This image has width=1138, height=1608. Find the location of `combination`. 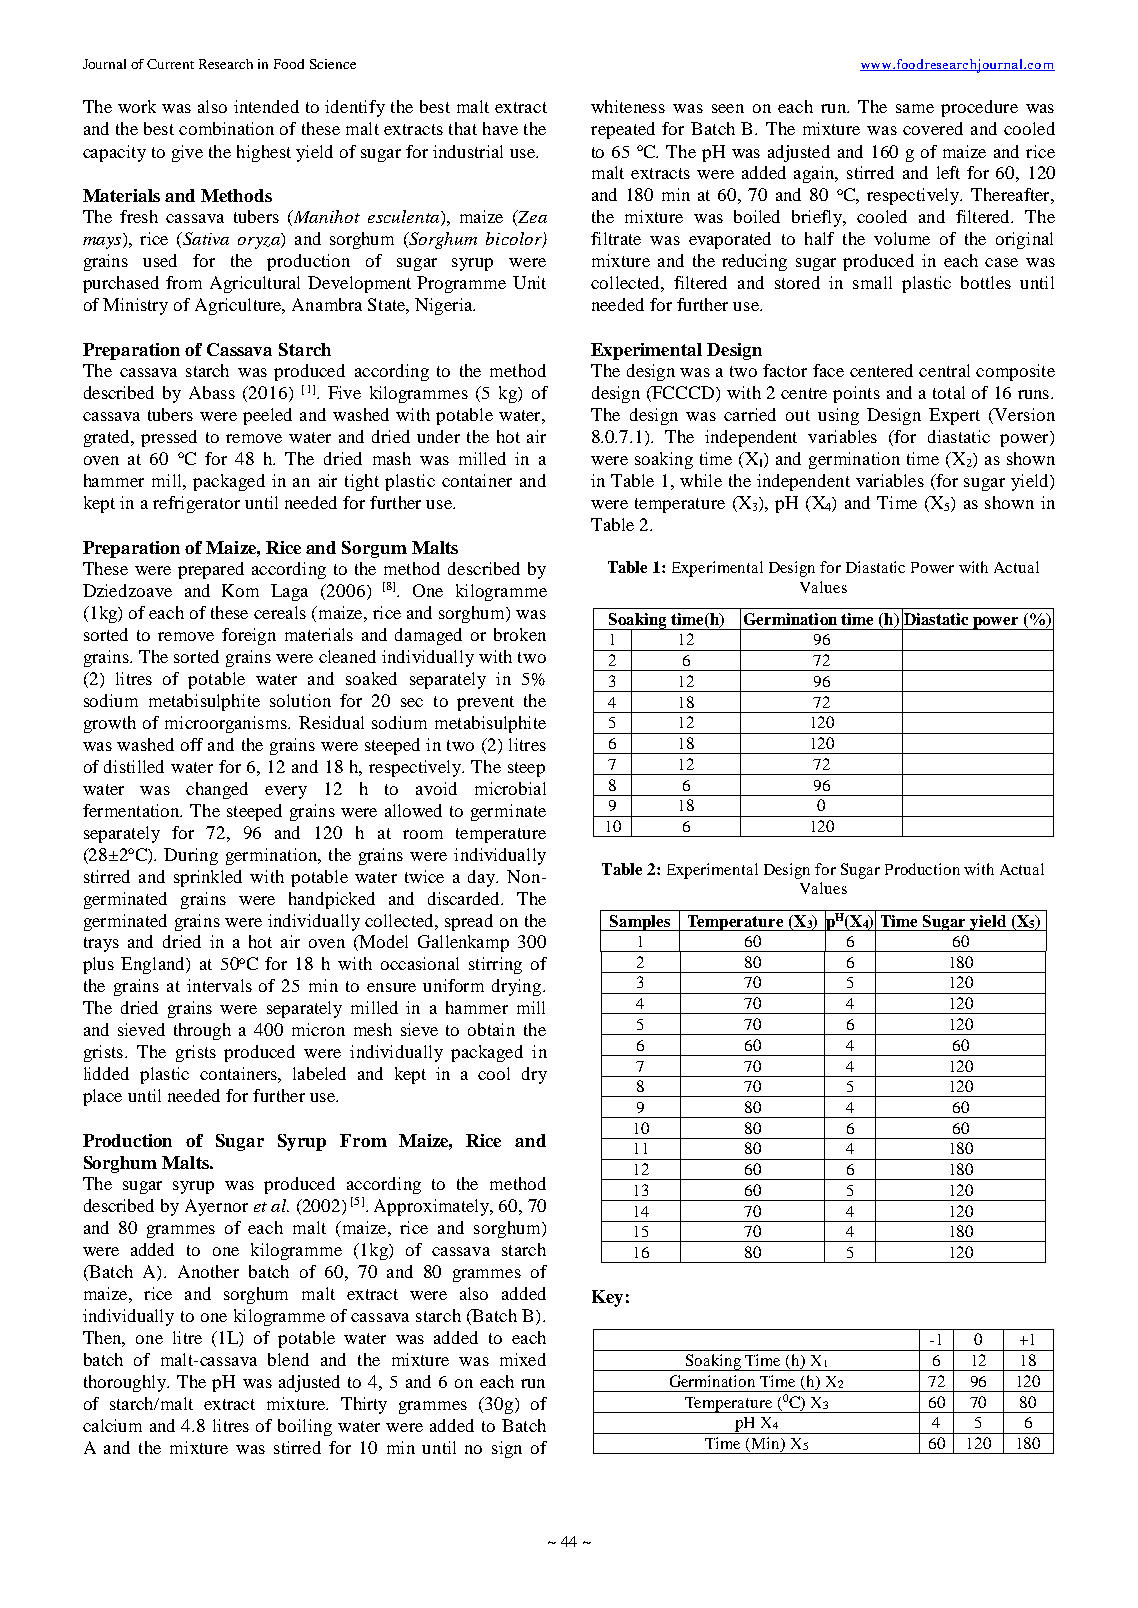

combination is located at coordinates (226, 128).
